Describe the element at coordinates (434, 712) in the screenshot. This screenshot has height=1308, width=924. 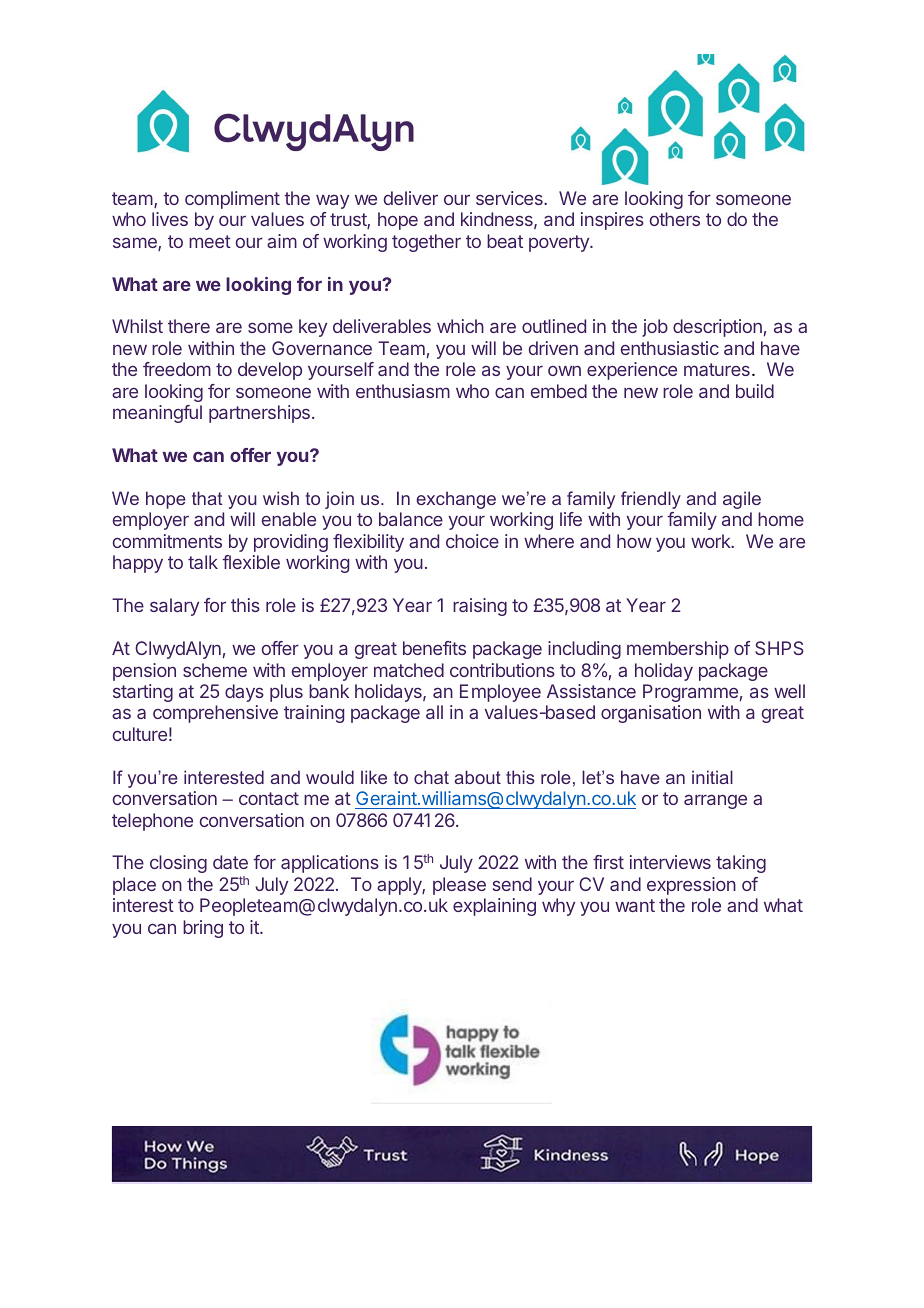
I see `all` at that location.
